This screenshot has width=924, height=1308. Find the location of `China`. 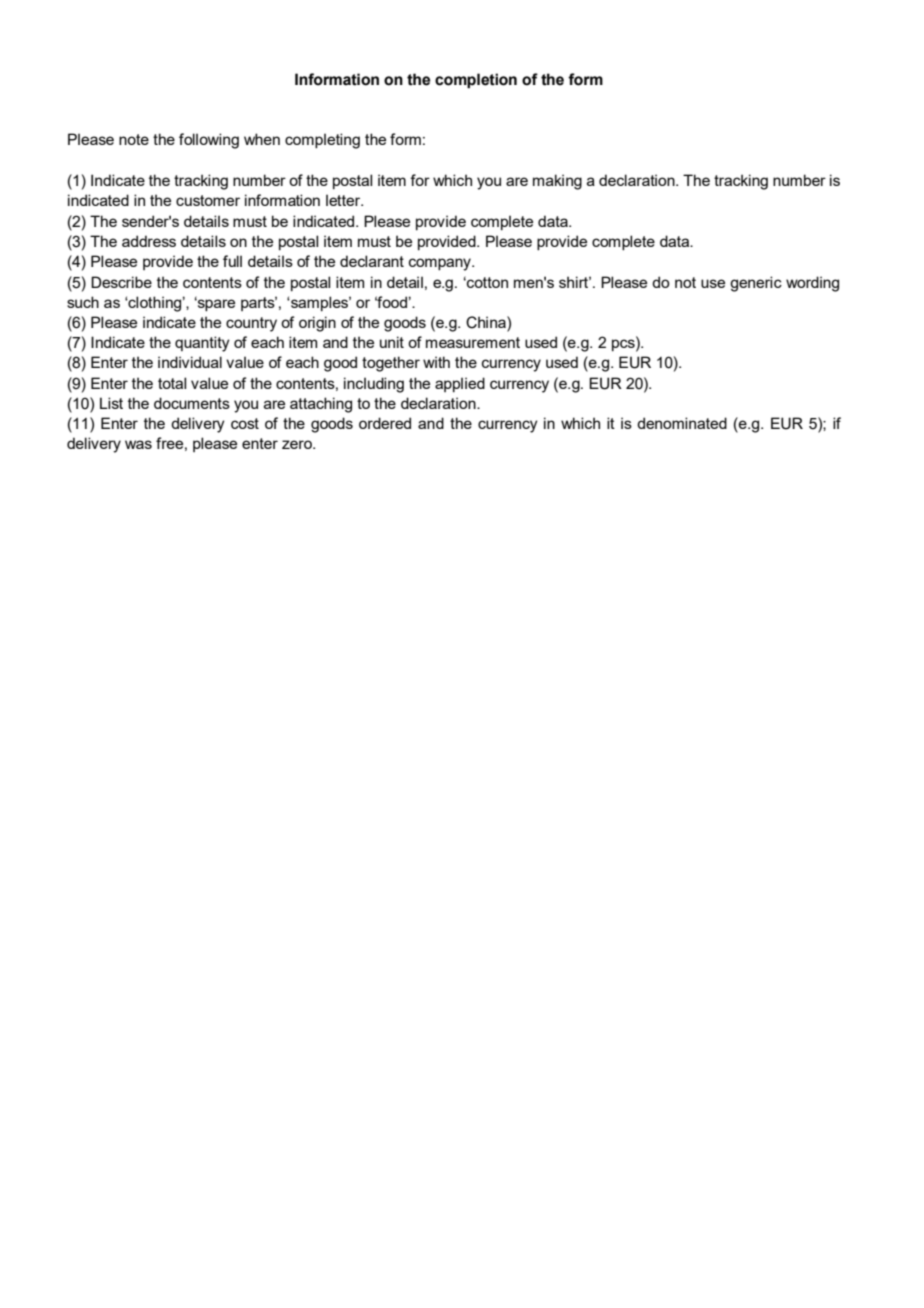

China is located at coordinates (487, 322).
